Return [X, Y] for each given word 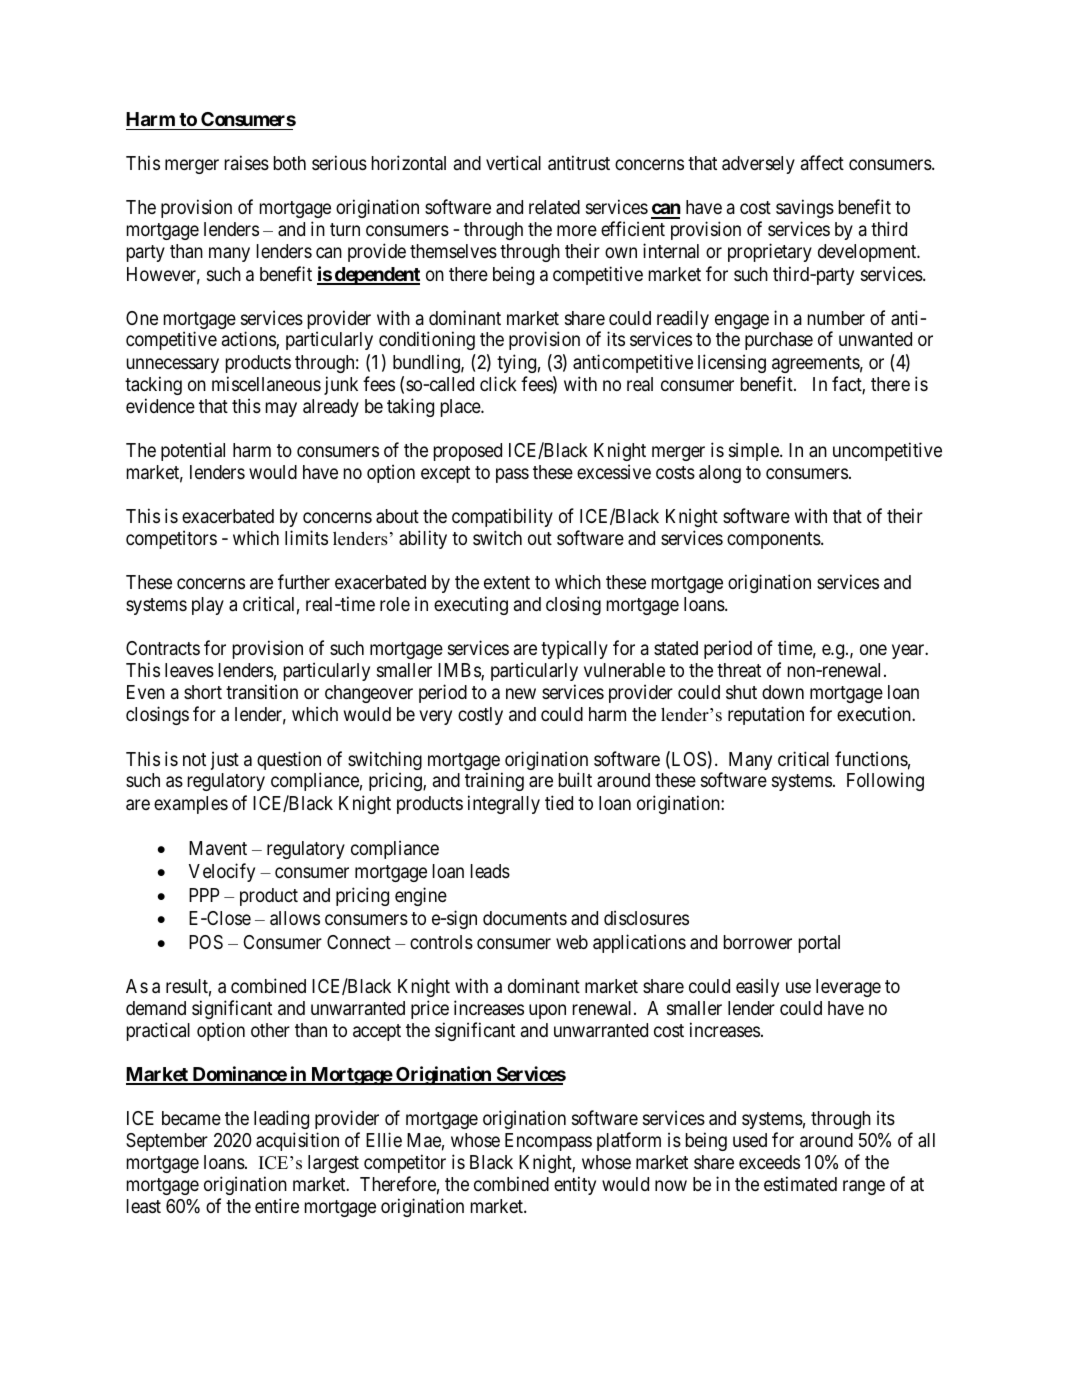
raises [247, 162]
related [554, 207]
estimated [800, 1183]
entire [277, 1205]
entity [575, 1185]
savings [805, 208]
